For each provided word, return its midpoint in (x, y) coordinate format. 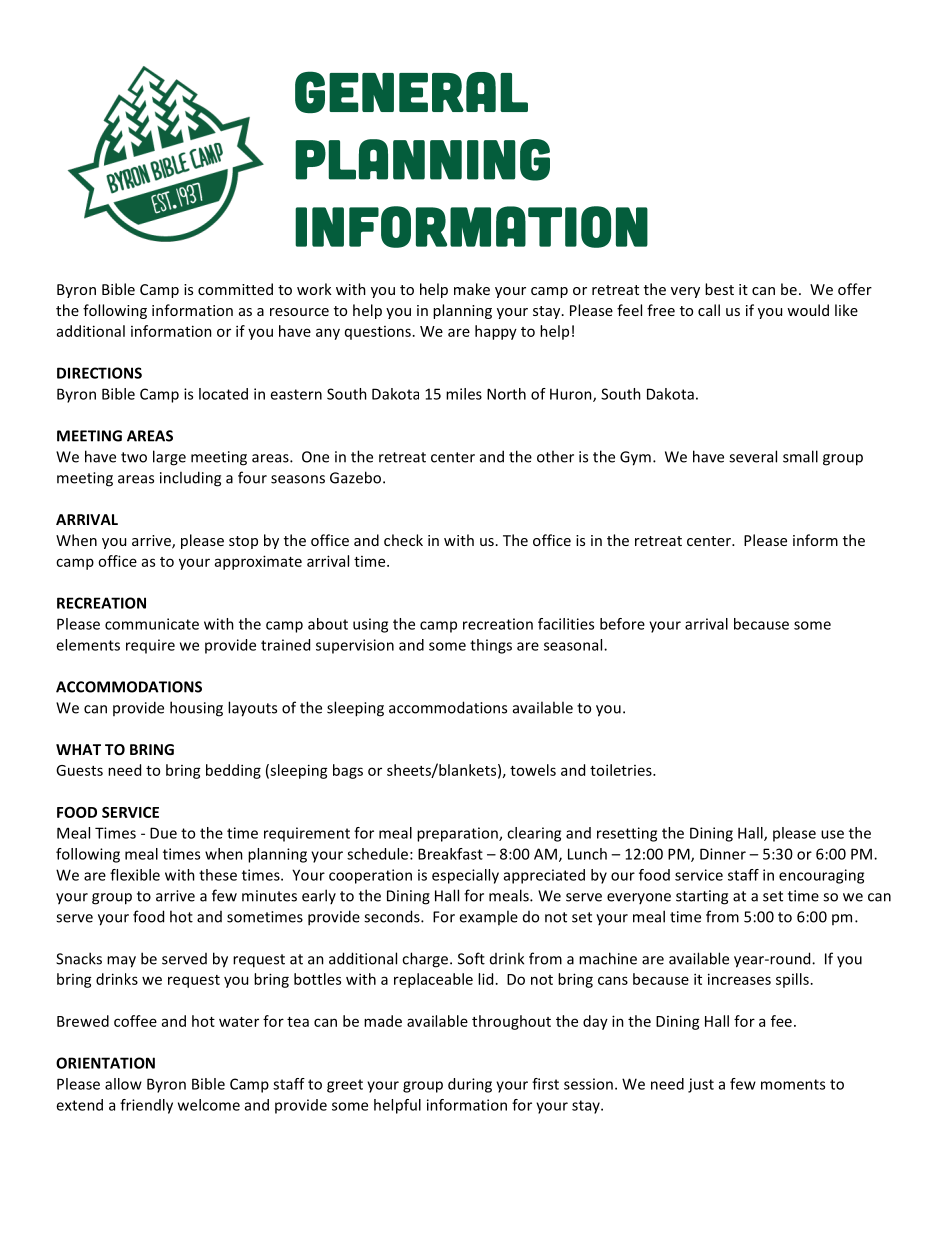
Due (163, 833)
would (808, 310)
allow (123, 1084)
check (403, 540)
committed (235, 289)
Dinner (723, 854)
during (470, 1085)
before (622, 624)
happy (496, 332)
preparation (458, 834)
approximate (258, 562)
